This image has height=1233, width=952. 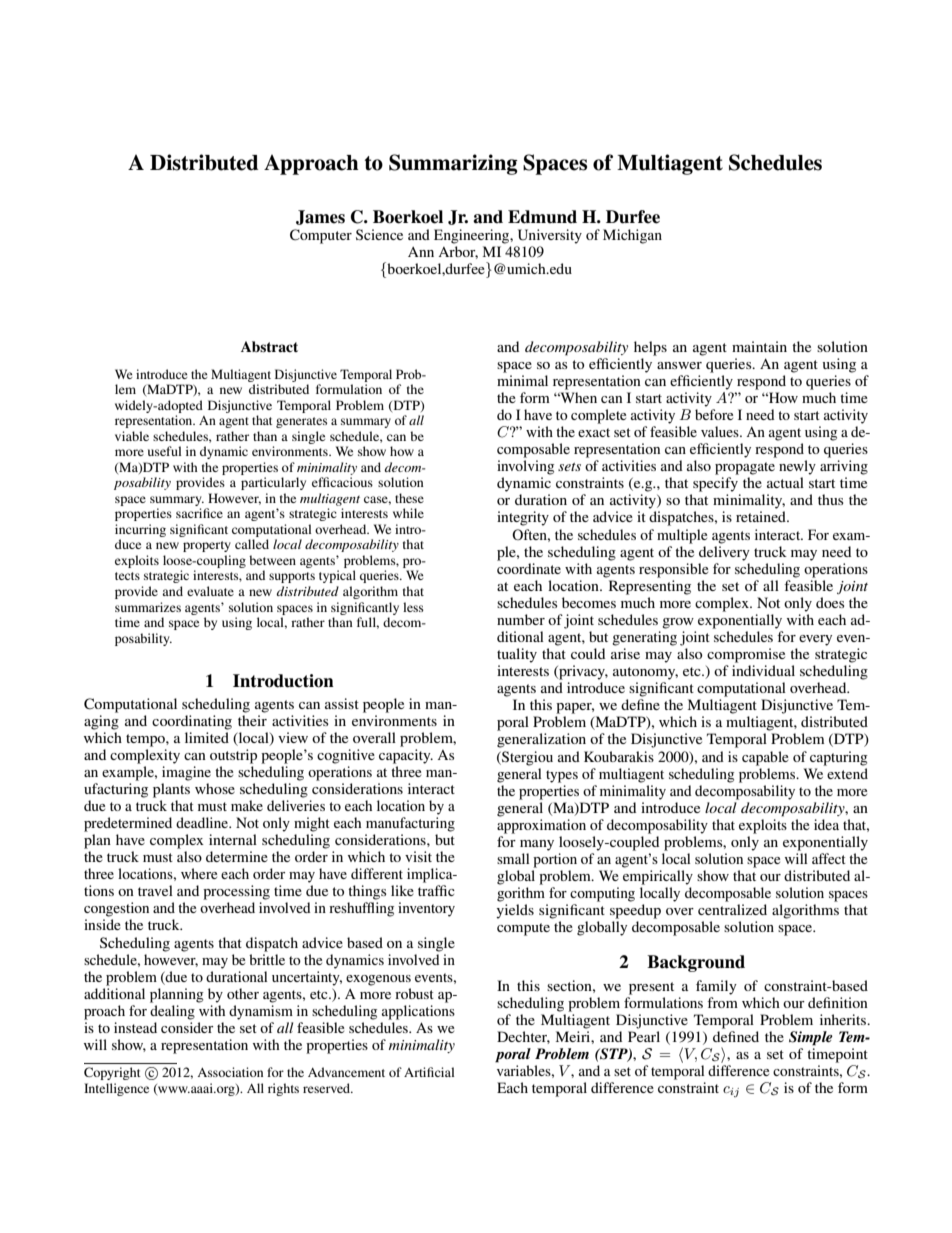 What do you see at coordinates (320, 217) in the image?
I see `James` at bounding box center [320, 217].
